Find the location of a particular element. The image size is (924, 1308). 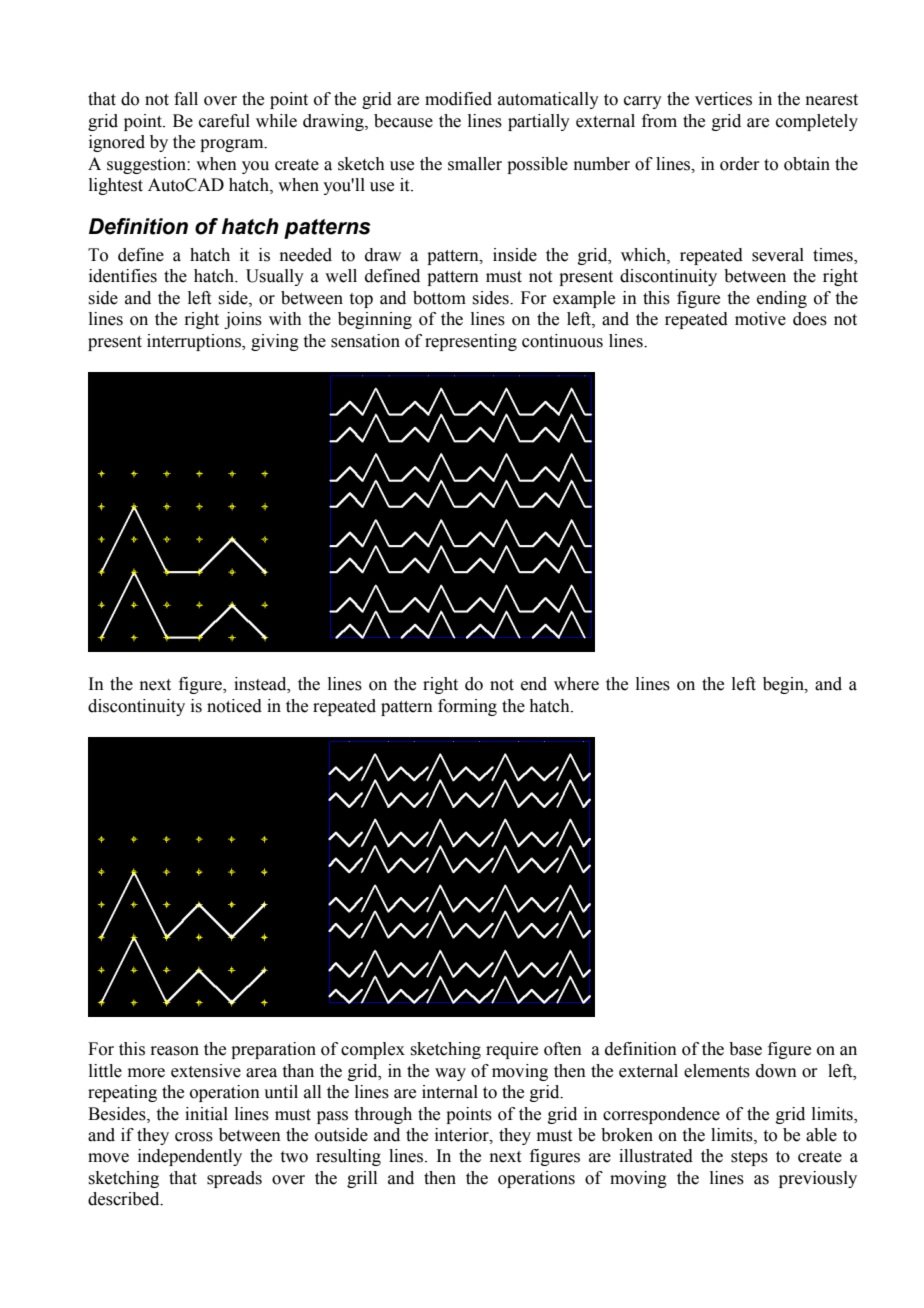

base is located at coordinates (745, 1049).
